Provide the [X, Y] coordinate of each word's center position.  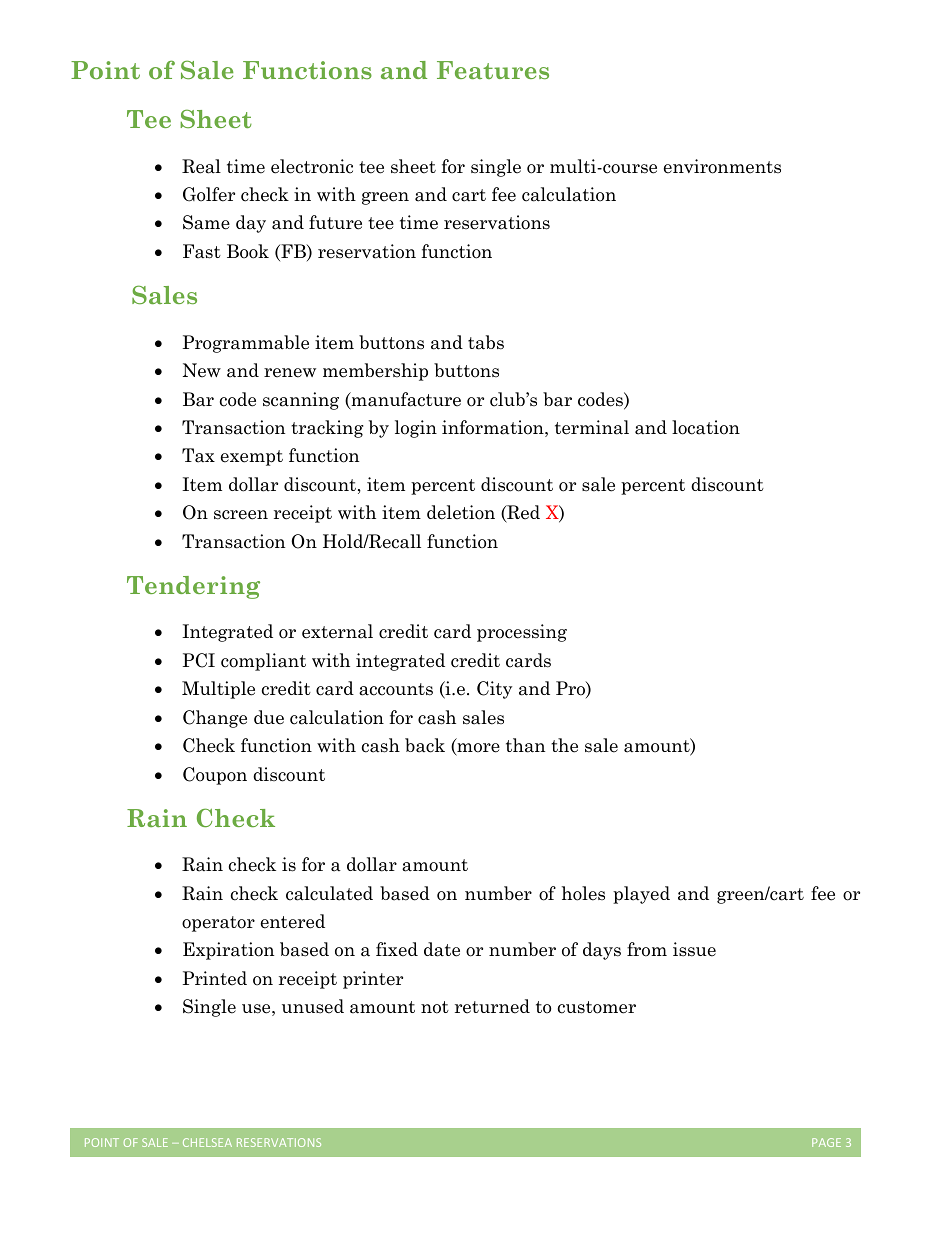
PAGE [826, 1142]
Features [493, 70]
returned [492, 1006]
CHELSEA [207, 1142]
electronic [312, 166]
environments [722, 166]
